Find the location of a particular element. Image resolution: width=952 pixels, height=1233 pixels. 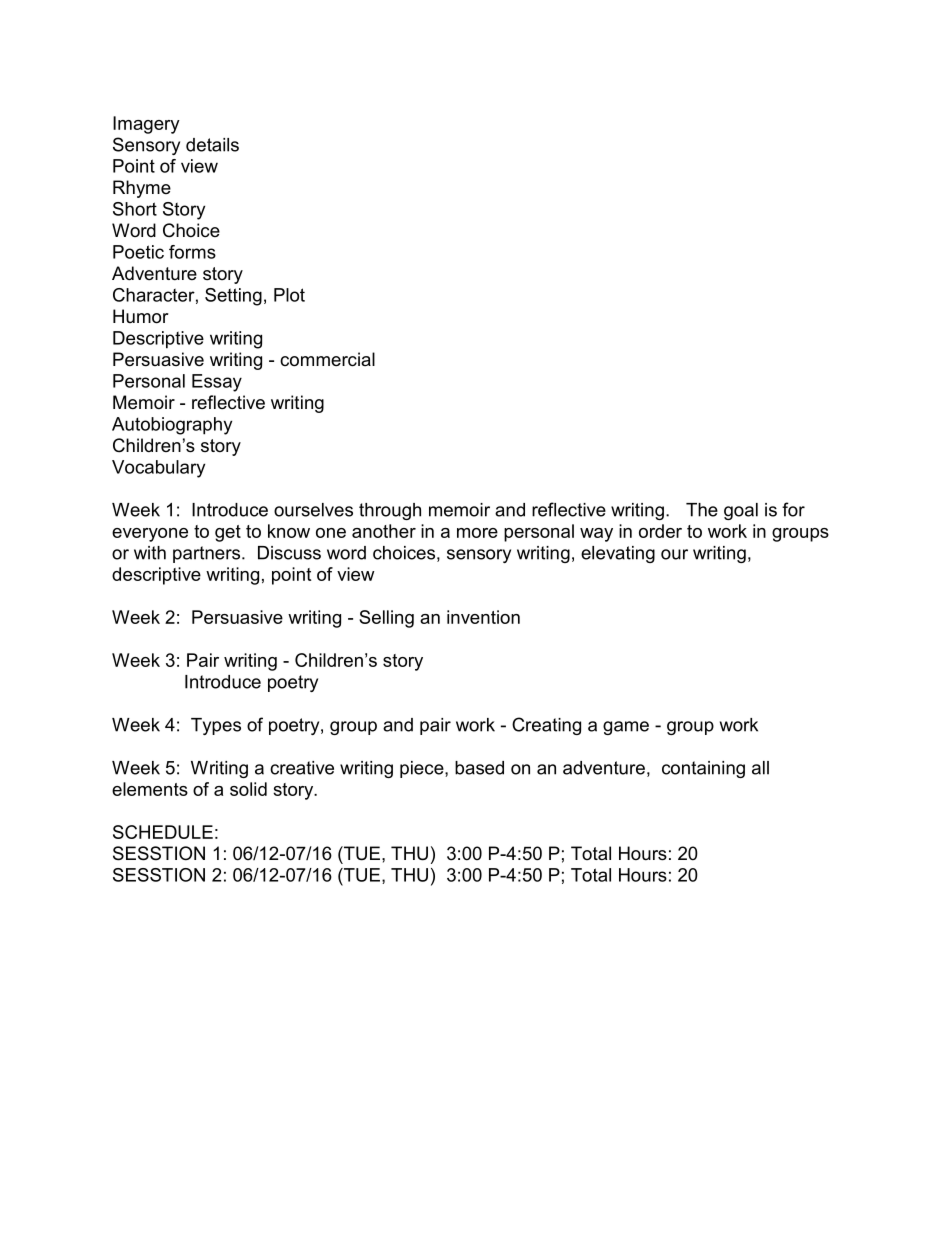

Plot is located at coordinates (289, 295).
